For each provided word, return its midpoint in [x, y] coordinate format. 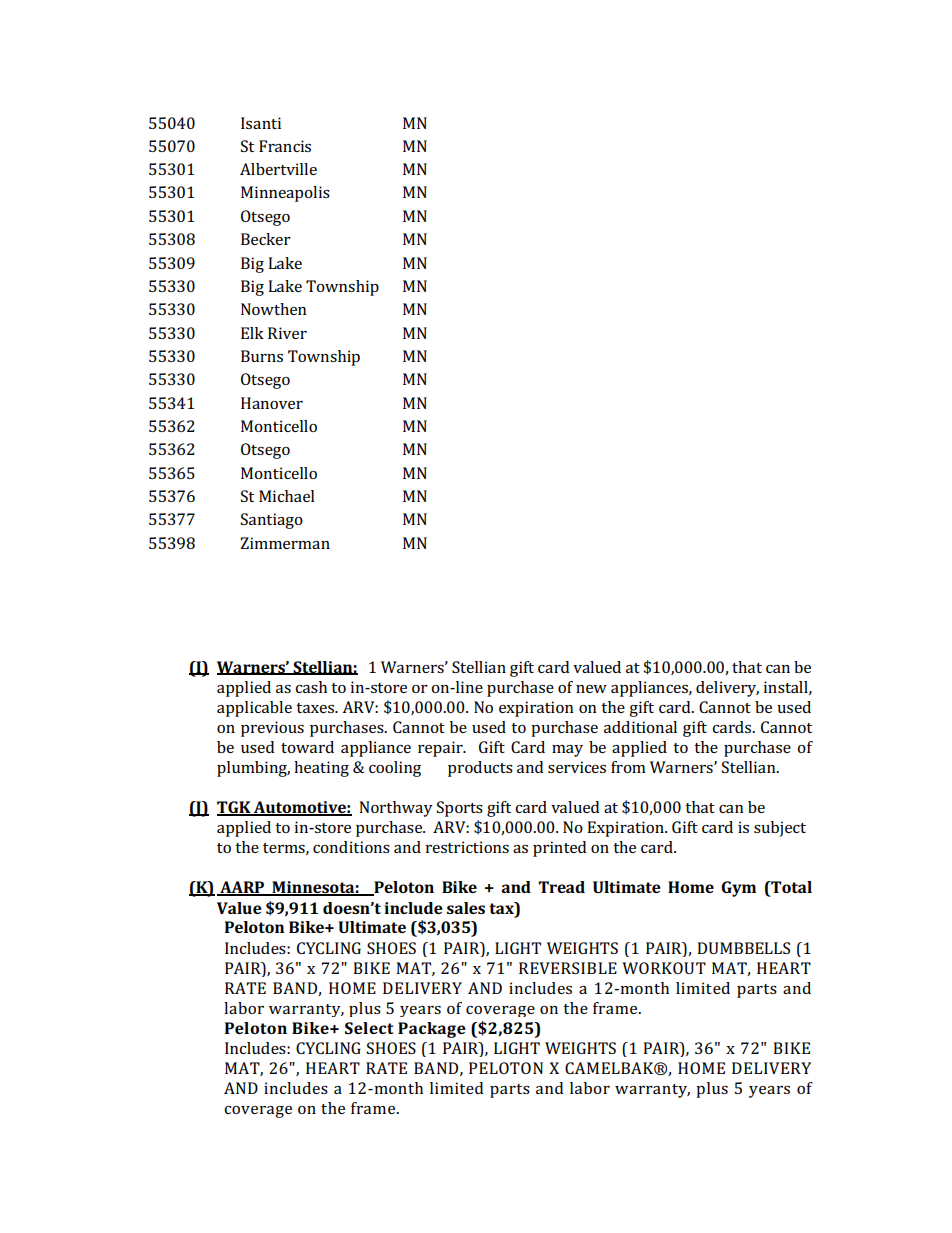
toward [307, 747]
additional [640, 727]
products [480, 769]
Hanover [272, 403]
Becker [266, 239]
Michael [287, 496]
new [591, 689]
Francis [285, 146]
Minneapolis [285, 194]
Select [369, 1028]
